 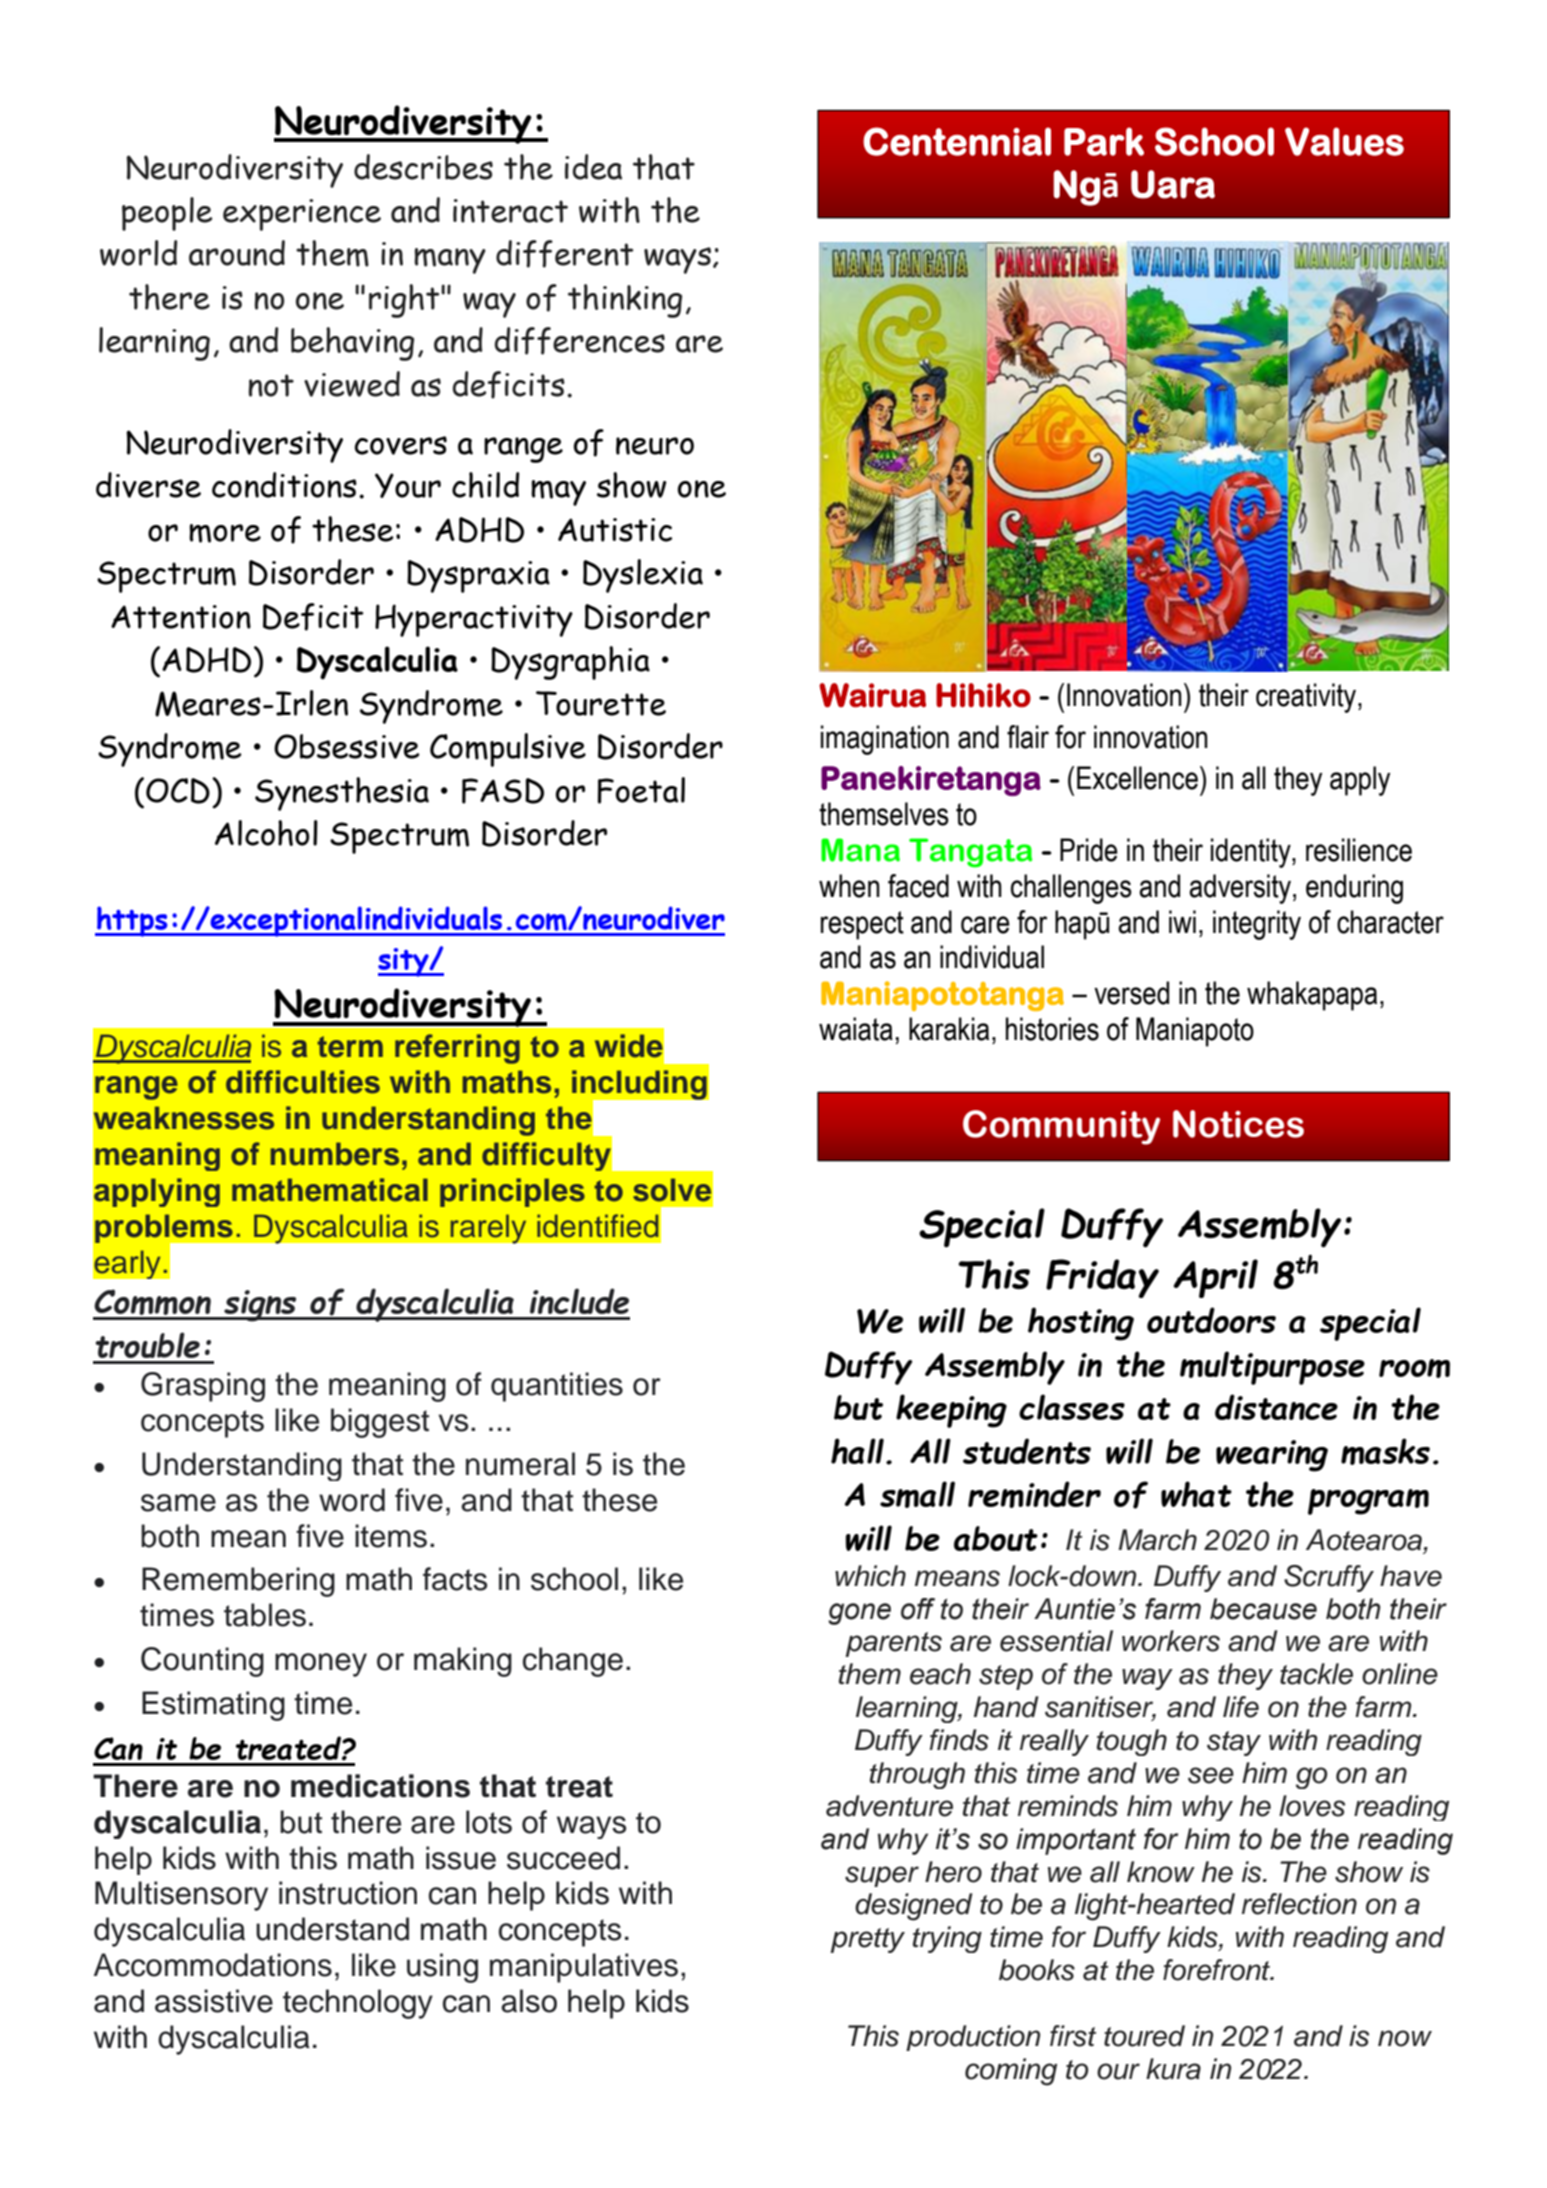 What do you see at coordinates (1218, 1970) in the image?
I see `forefront` at bounding box center [1218, 1970].
